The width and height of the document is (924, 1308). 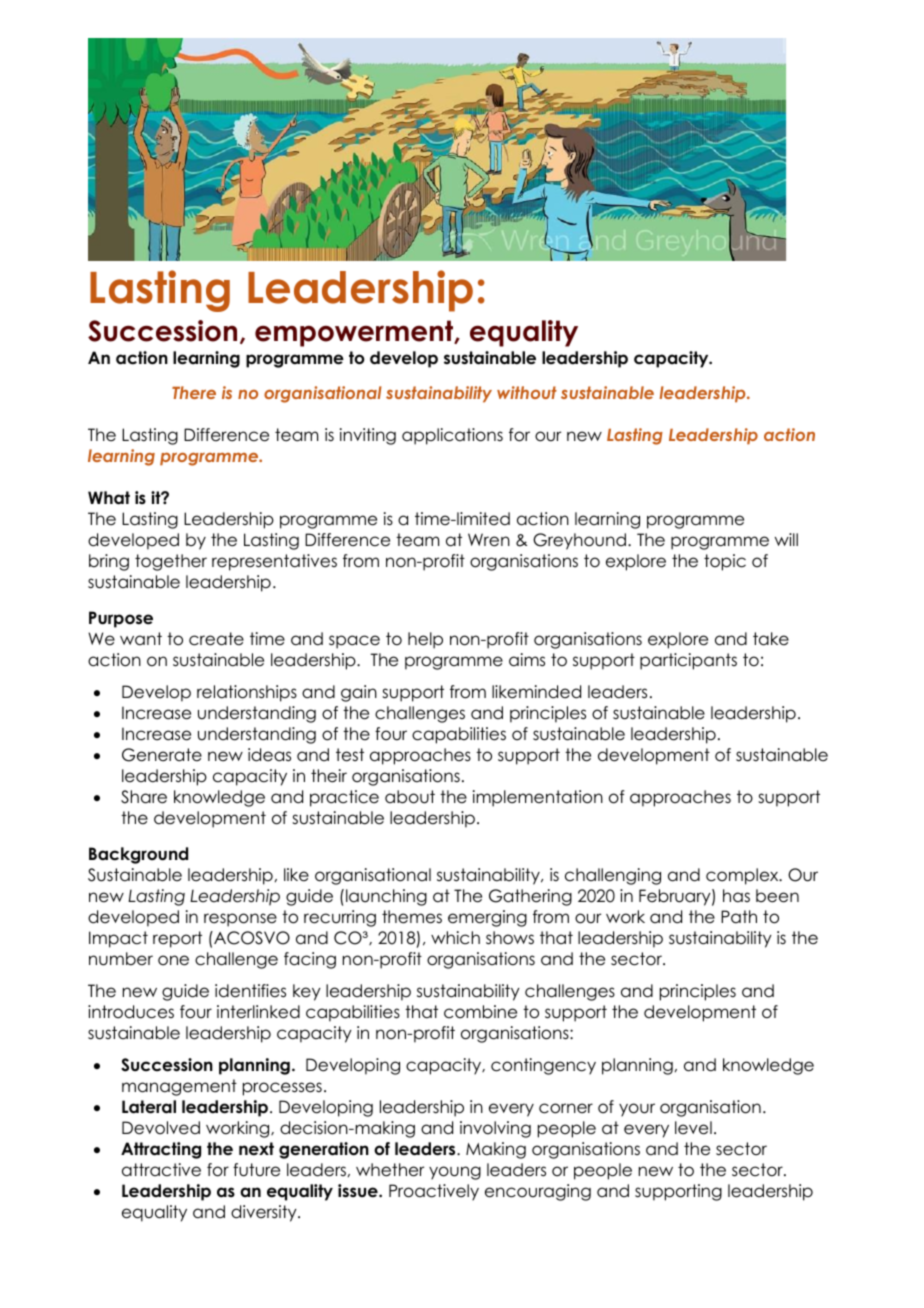 I want to click on help, so click(x=425, y=640).
